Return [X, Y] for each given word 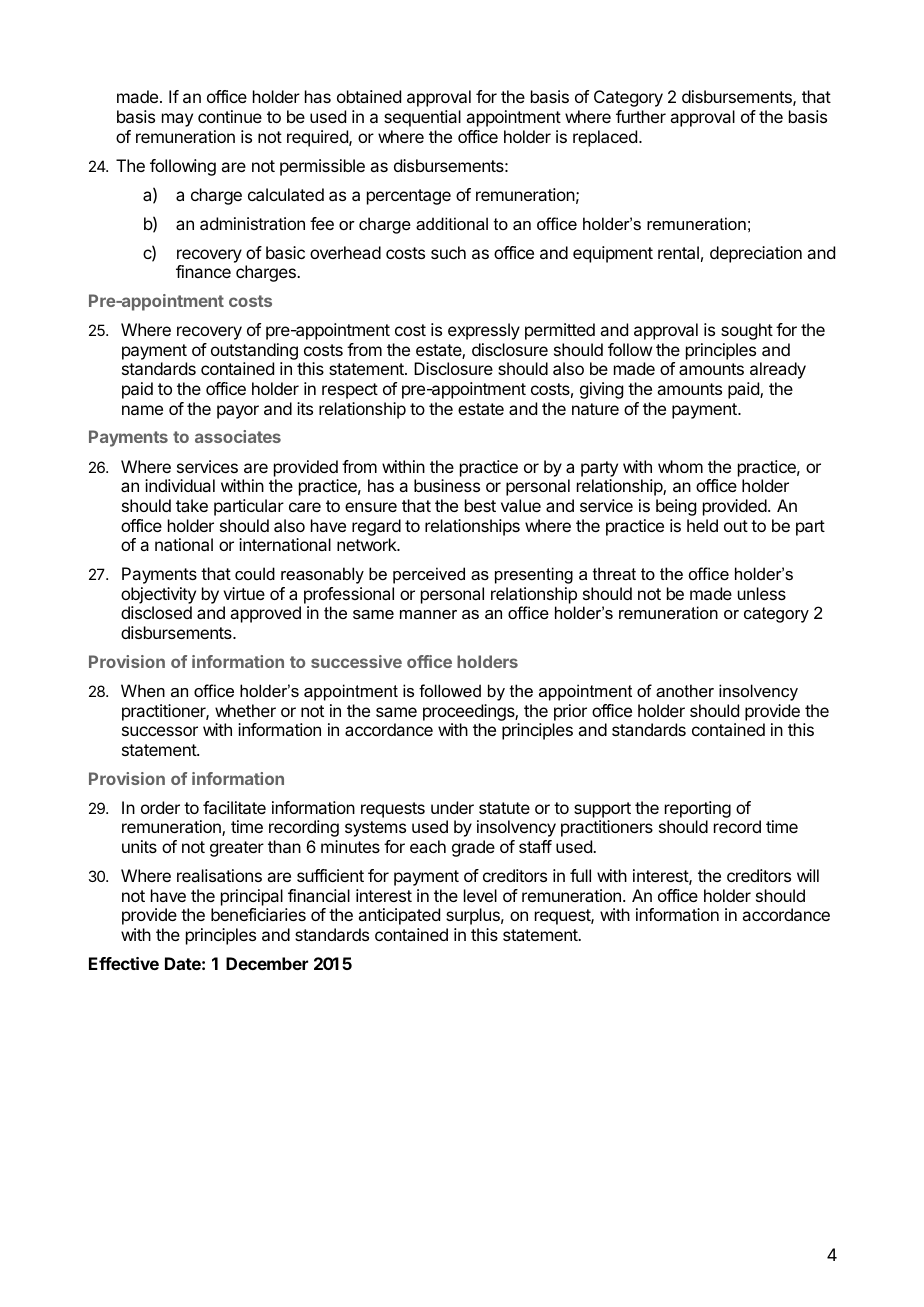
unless [762, 593]
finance [203, 271]
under [452, 807]
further [641, 116]
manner [428, 614]
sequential [422, 118]
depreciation [756, 254]
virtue [244, 593]
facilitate [234, 807]
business [447, 485]
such [448, 252]
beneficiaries [258, 914]
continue [230, 116]
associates [238, 436]
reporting [698, 811]
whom [680, 466]
